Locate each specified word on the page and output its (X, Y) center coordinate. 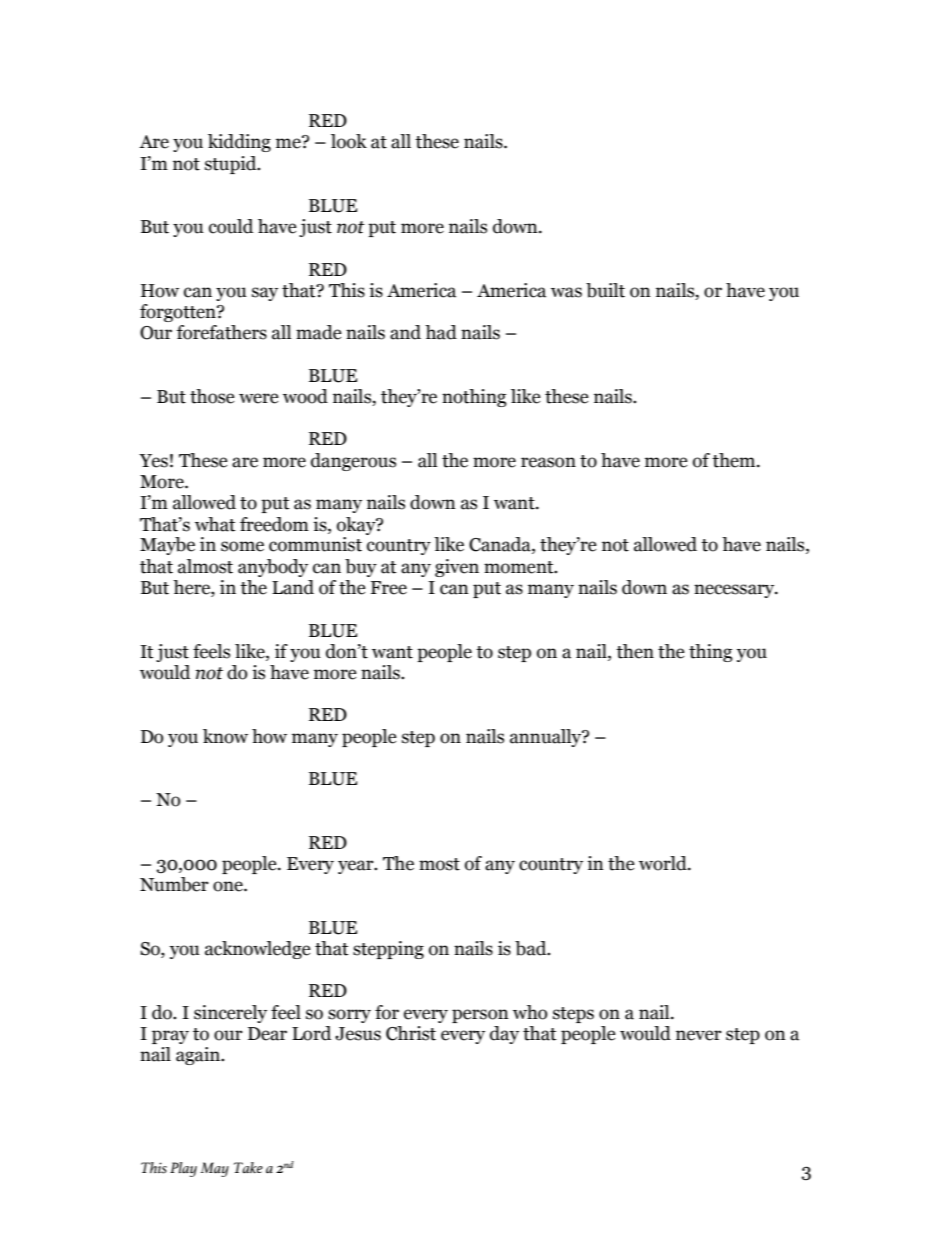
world (664, 863)
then (635, 651)
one (229, 886)
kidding (239, 143)
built (605, 290)
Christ (411, 1033)
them (735, 460)
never (699, 1035)
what (215, 524)
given (457, 568)
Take (248, 1167)
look (349, 141)
